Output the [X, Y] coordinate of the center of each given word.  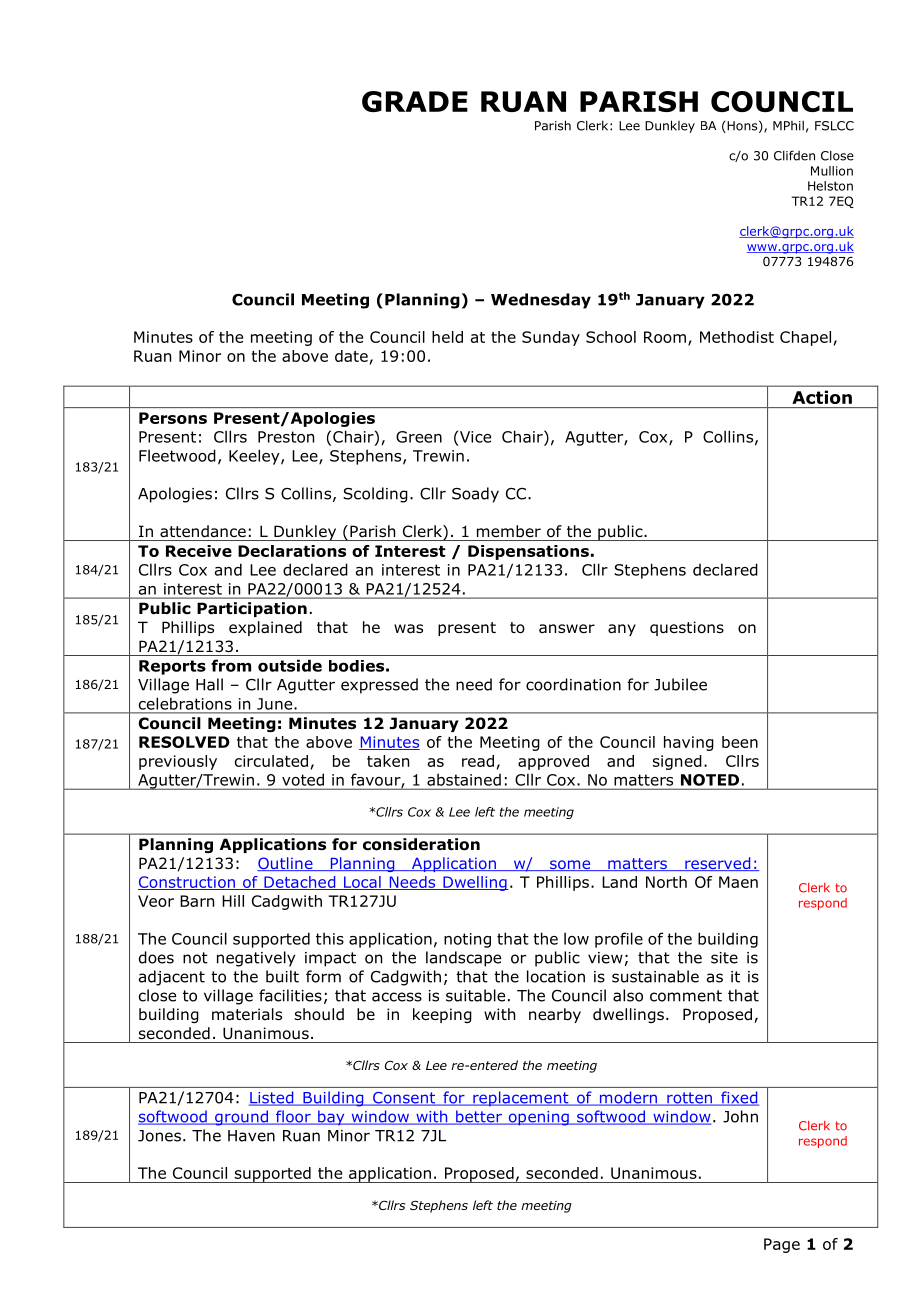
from [231, 665]
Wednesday [541, 301]
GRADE [415, 101]
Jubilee [680, 684]
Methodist [737, 337]
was [408, 628]
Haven [251, 1136]
